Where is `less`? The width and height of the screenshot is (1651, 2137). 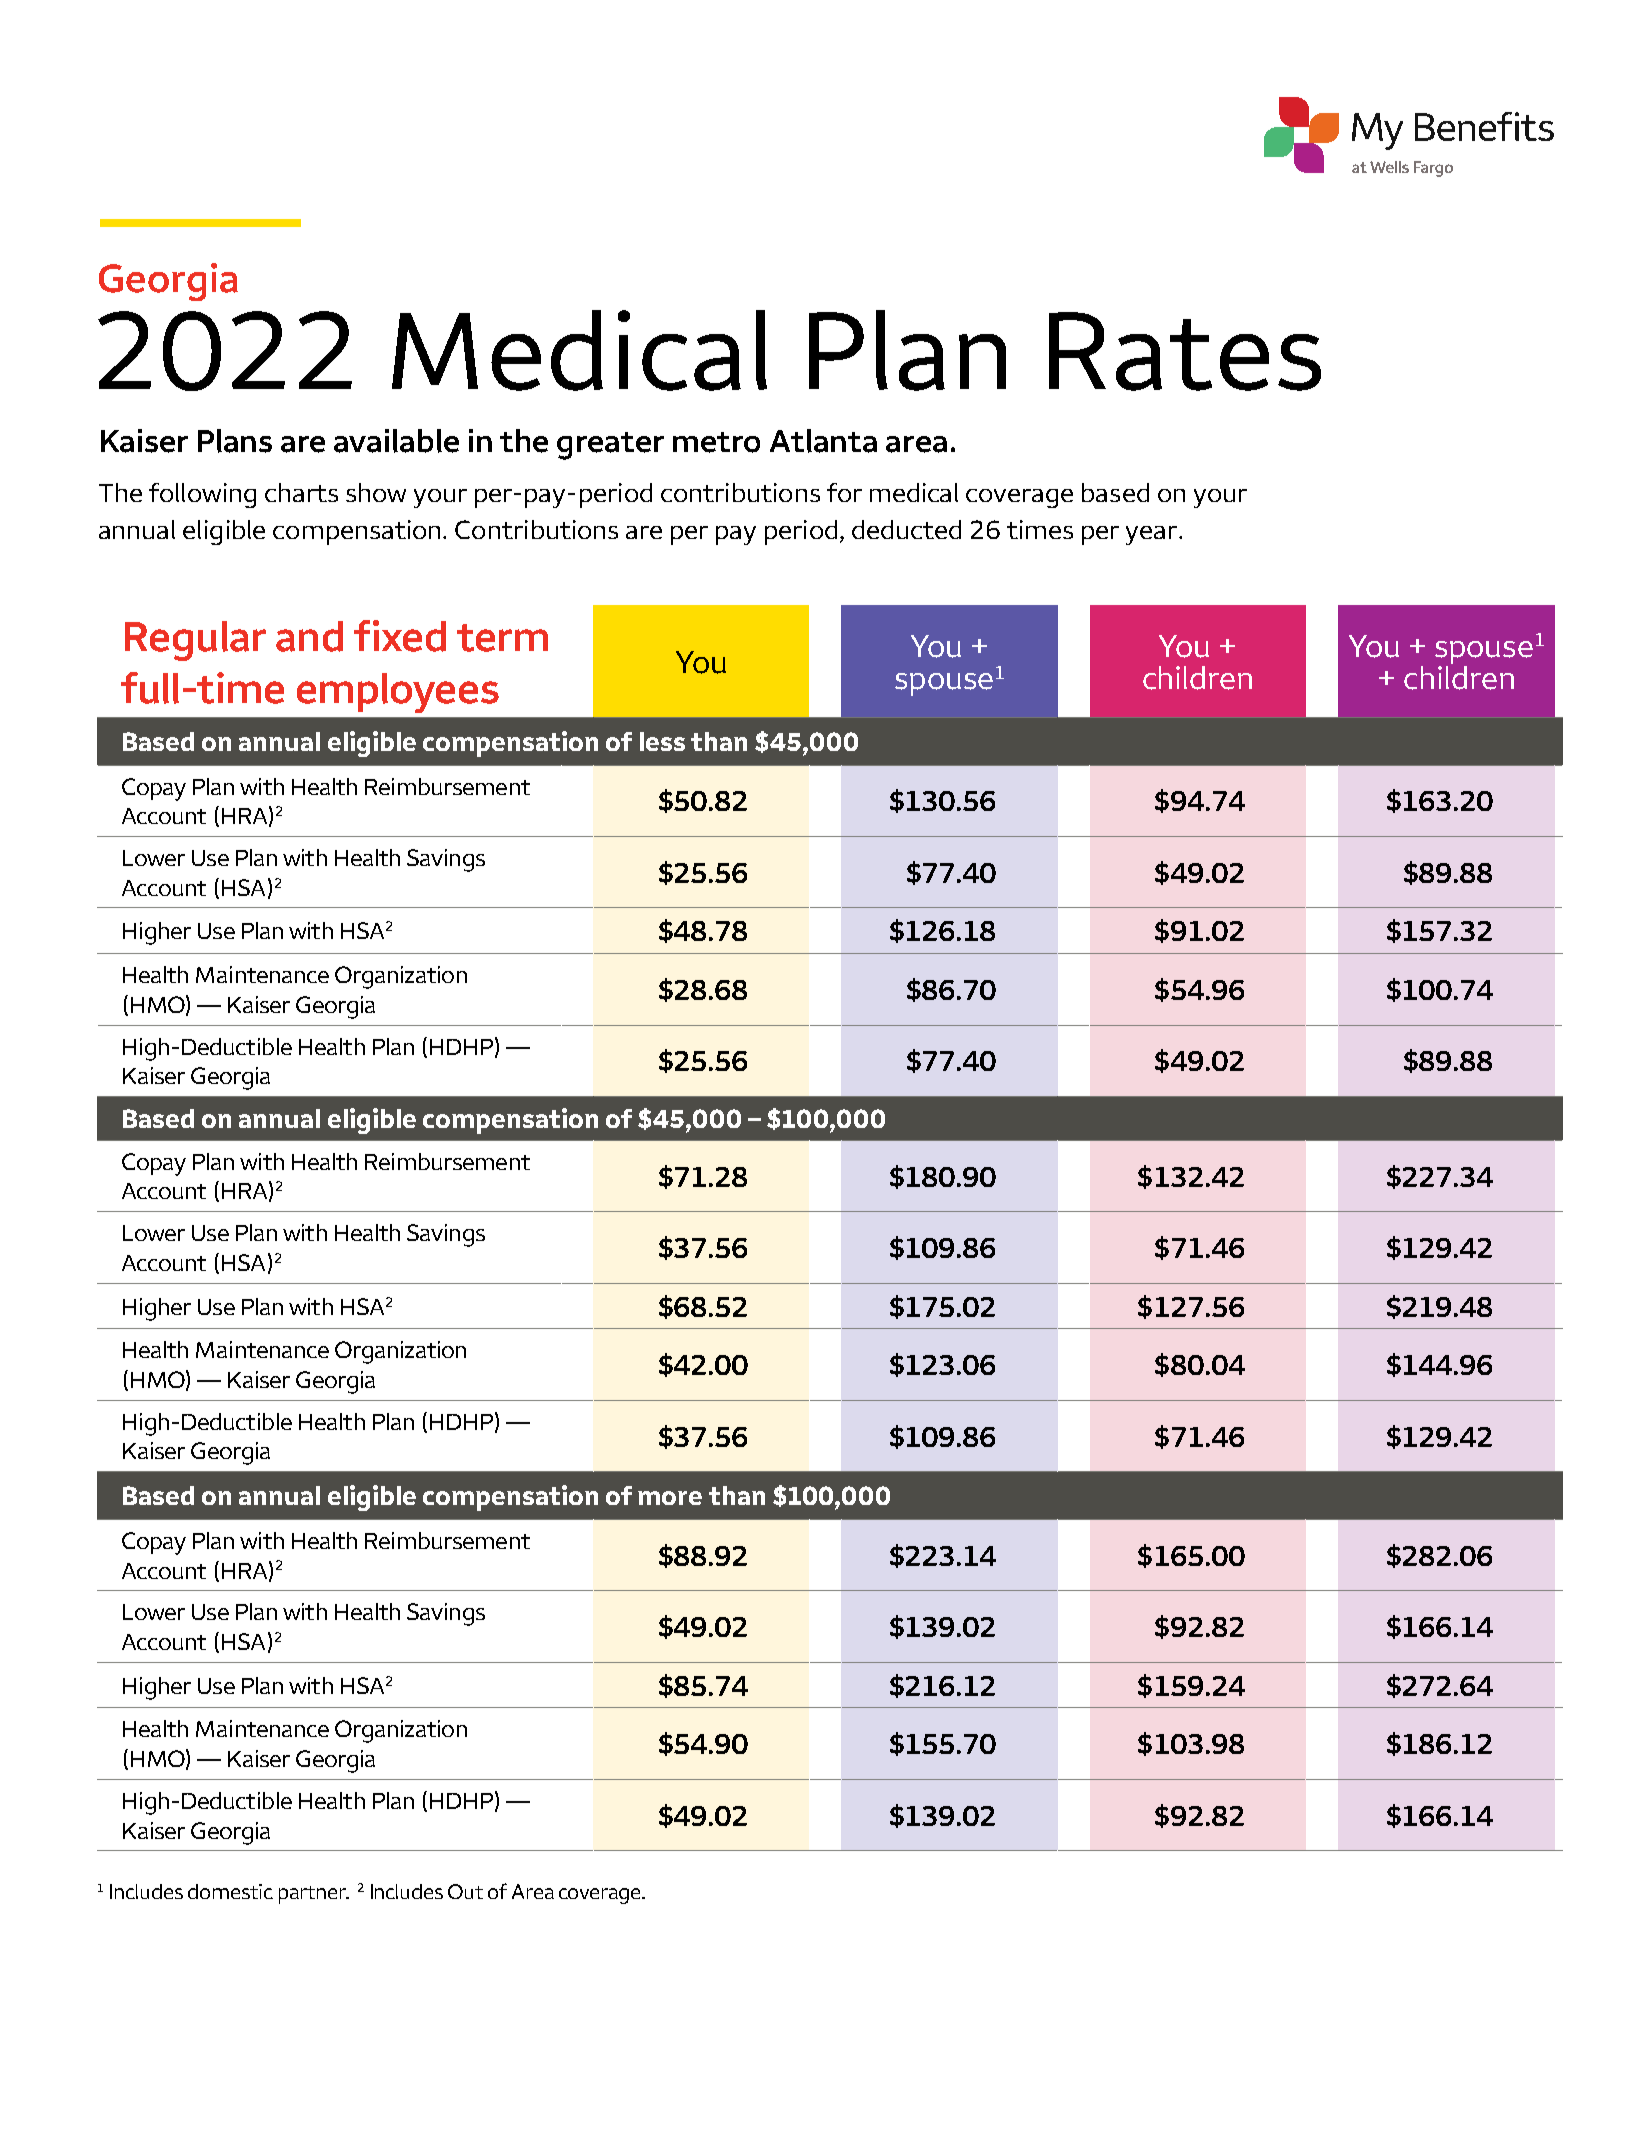 less is located at coordinates (662, 741).
